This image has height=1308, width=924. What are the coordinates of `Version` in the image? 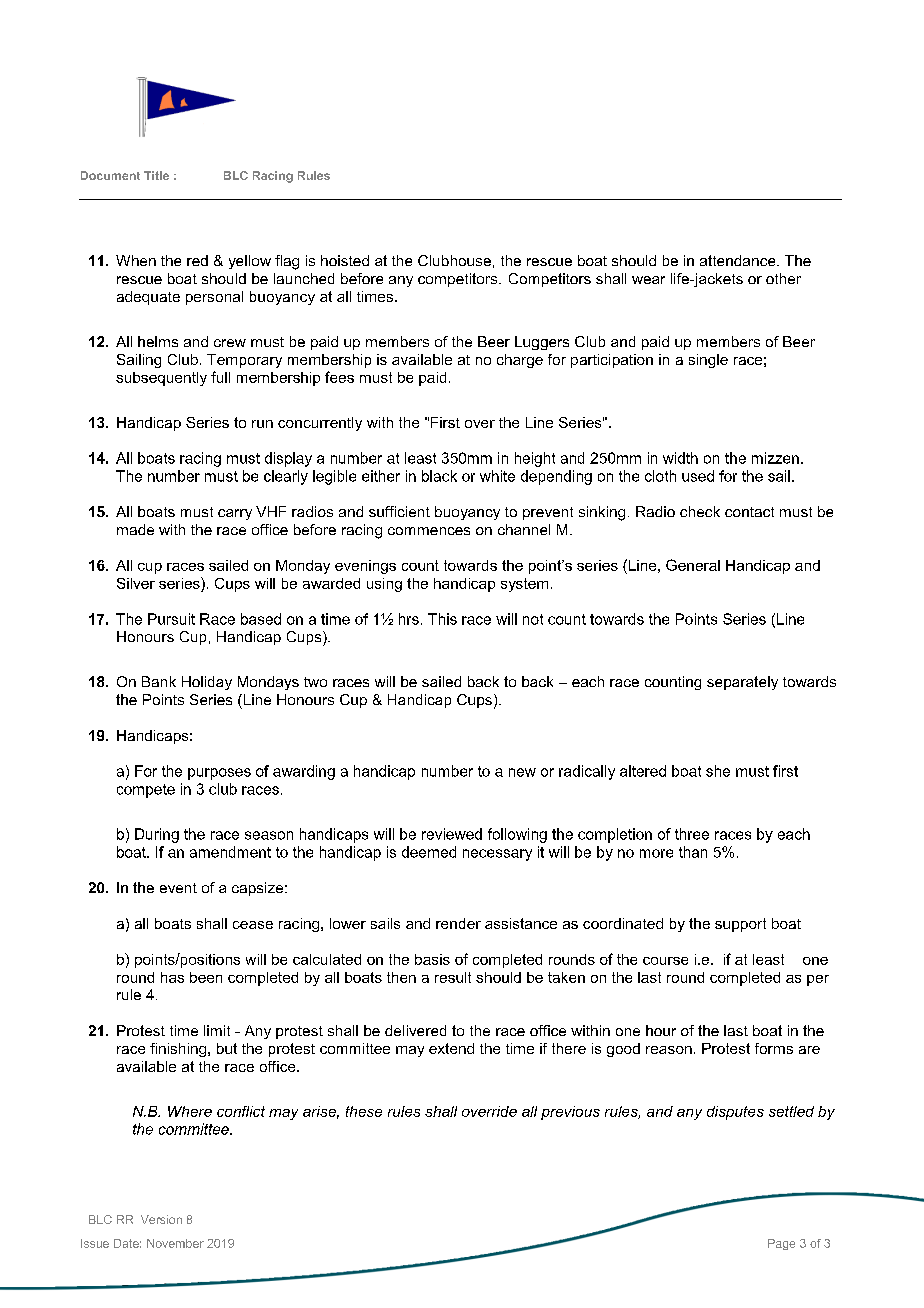 It's located at (161, 1219).
